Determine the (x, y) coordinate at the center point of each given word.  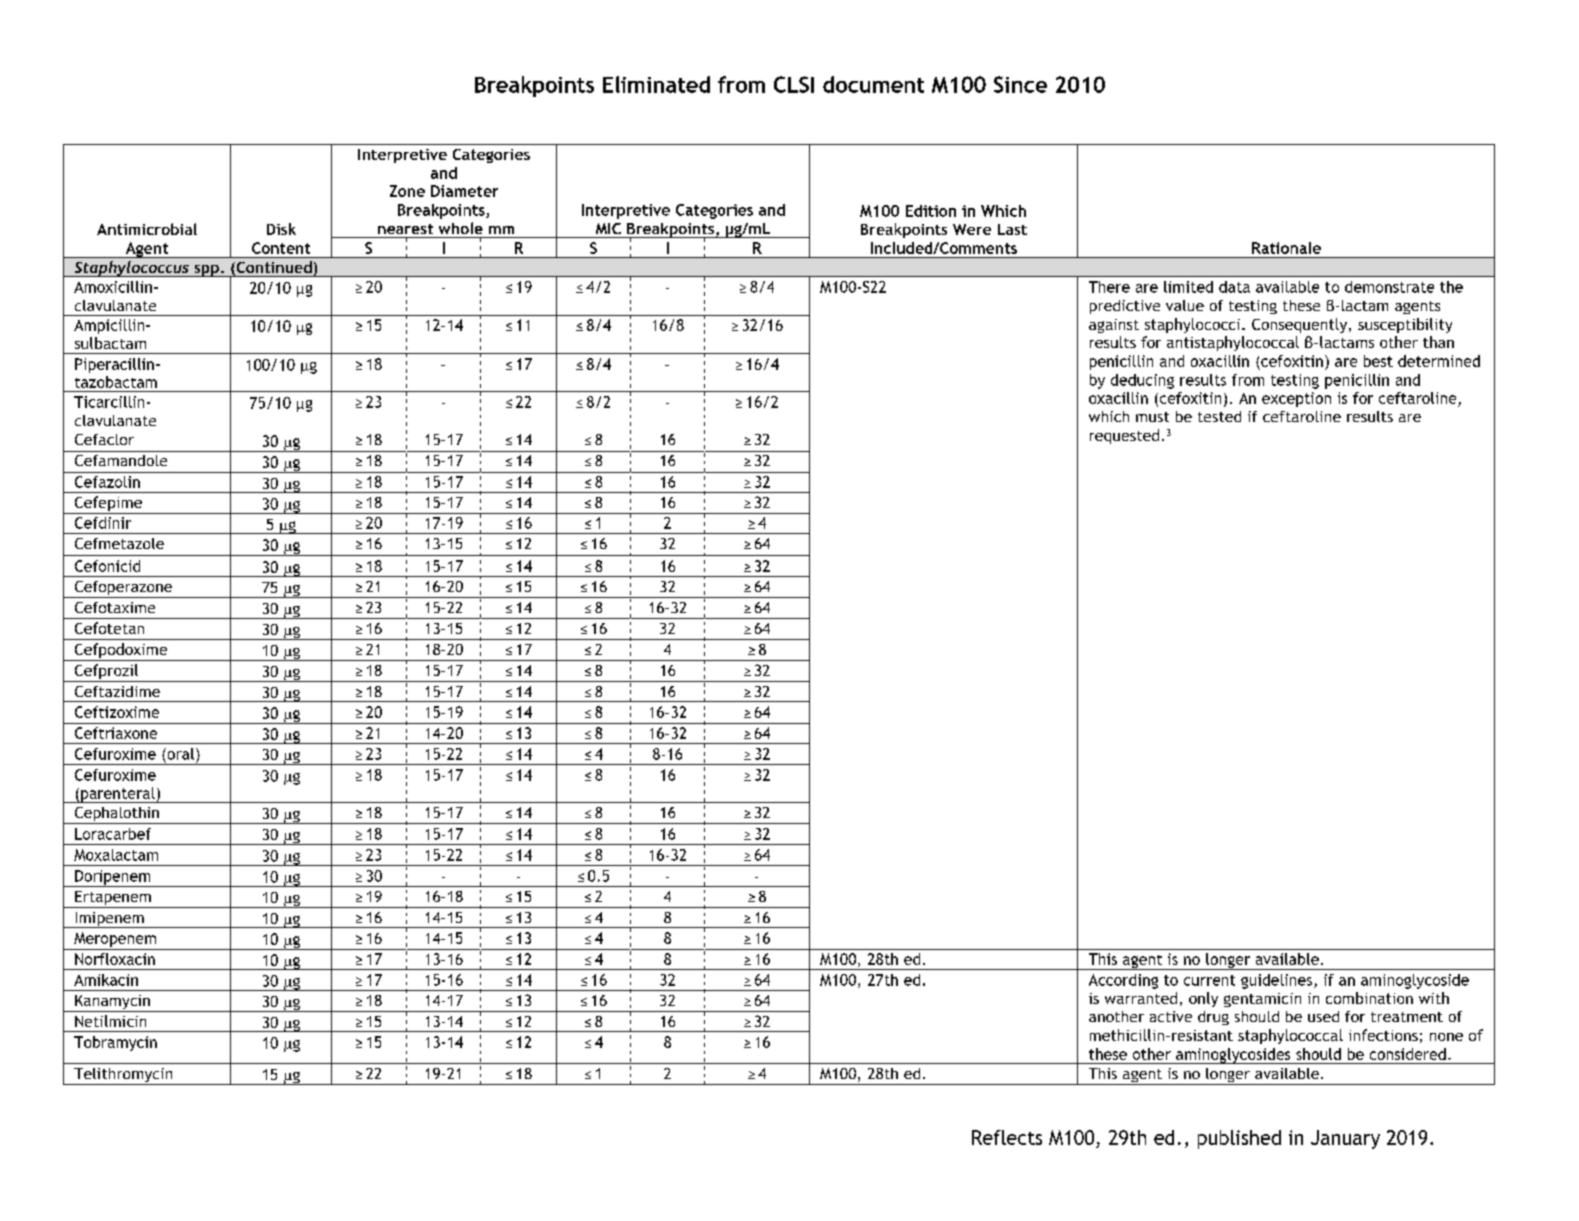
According (1123, 981)
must (1152, 417)
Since (1020, 84)
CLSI (794, 84)
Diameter (464, 191)
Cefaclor (104, 439)
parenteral (118, 795)
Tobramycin (115, 1043)
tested (1219, 416)
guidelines (1278, 981)
